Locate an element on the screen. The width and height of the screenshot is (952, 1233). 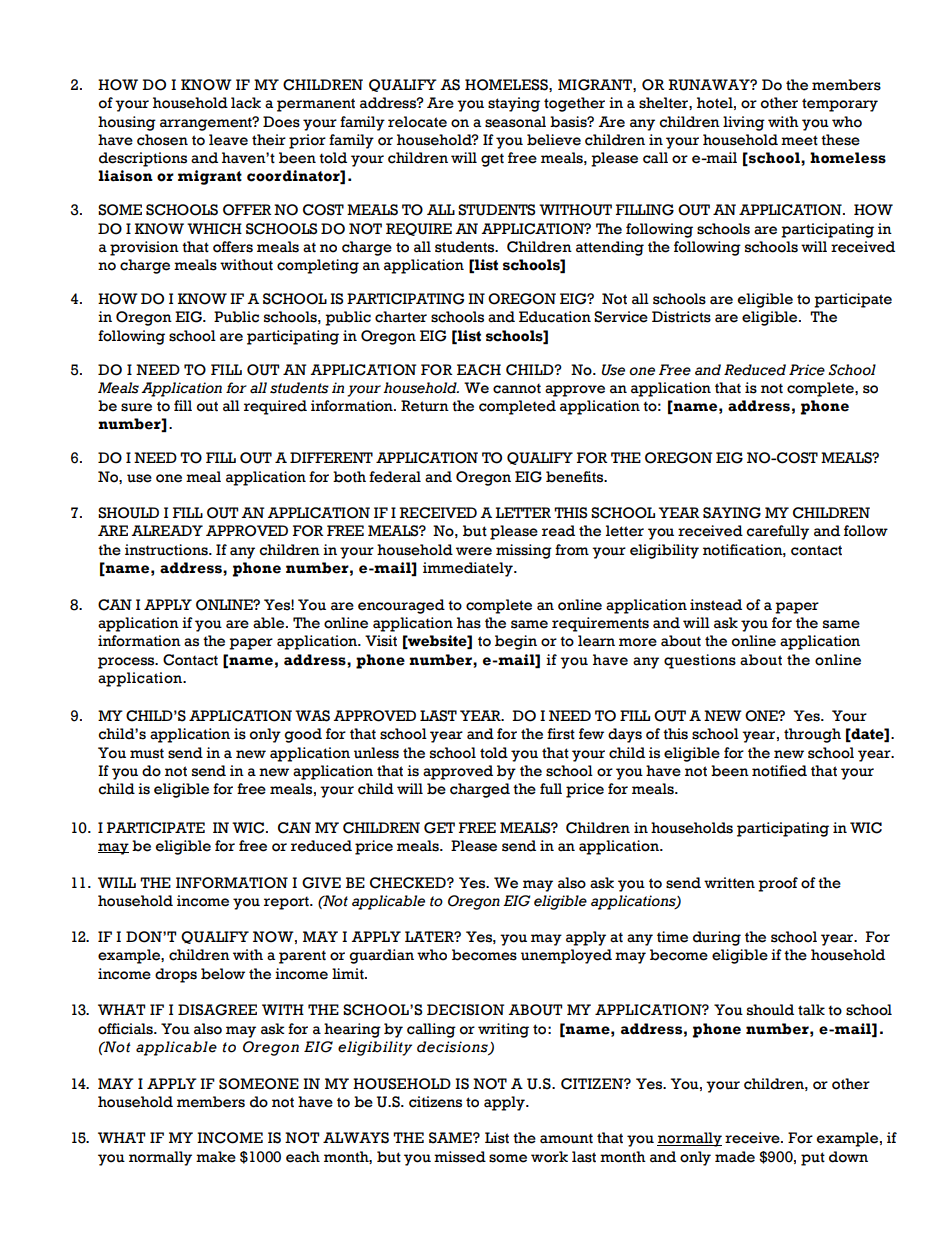
seasonal is located at coordinates (515, 122).
